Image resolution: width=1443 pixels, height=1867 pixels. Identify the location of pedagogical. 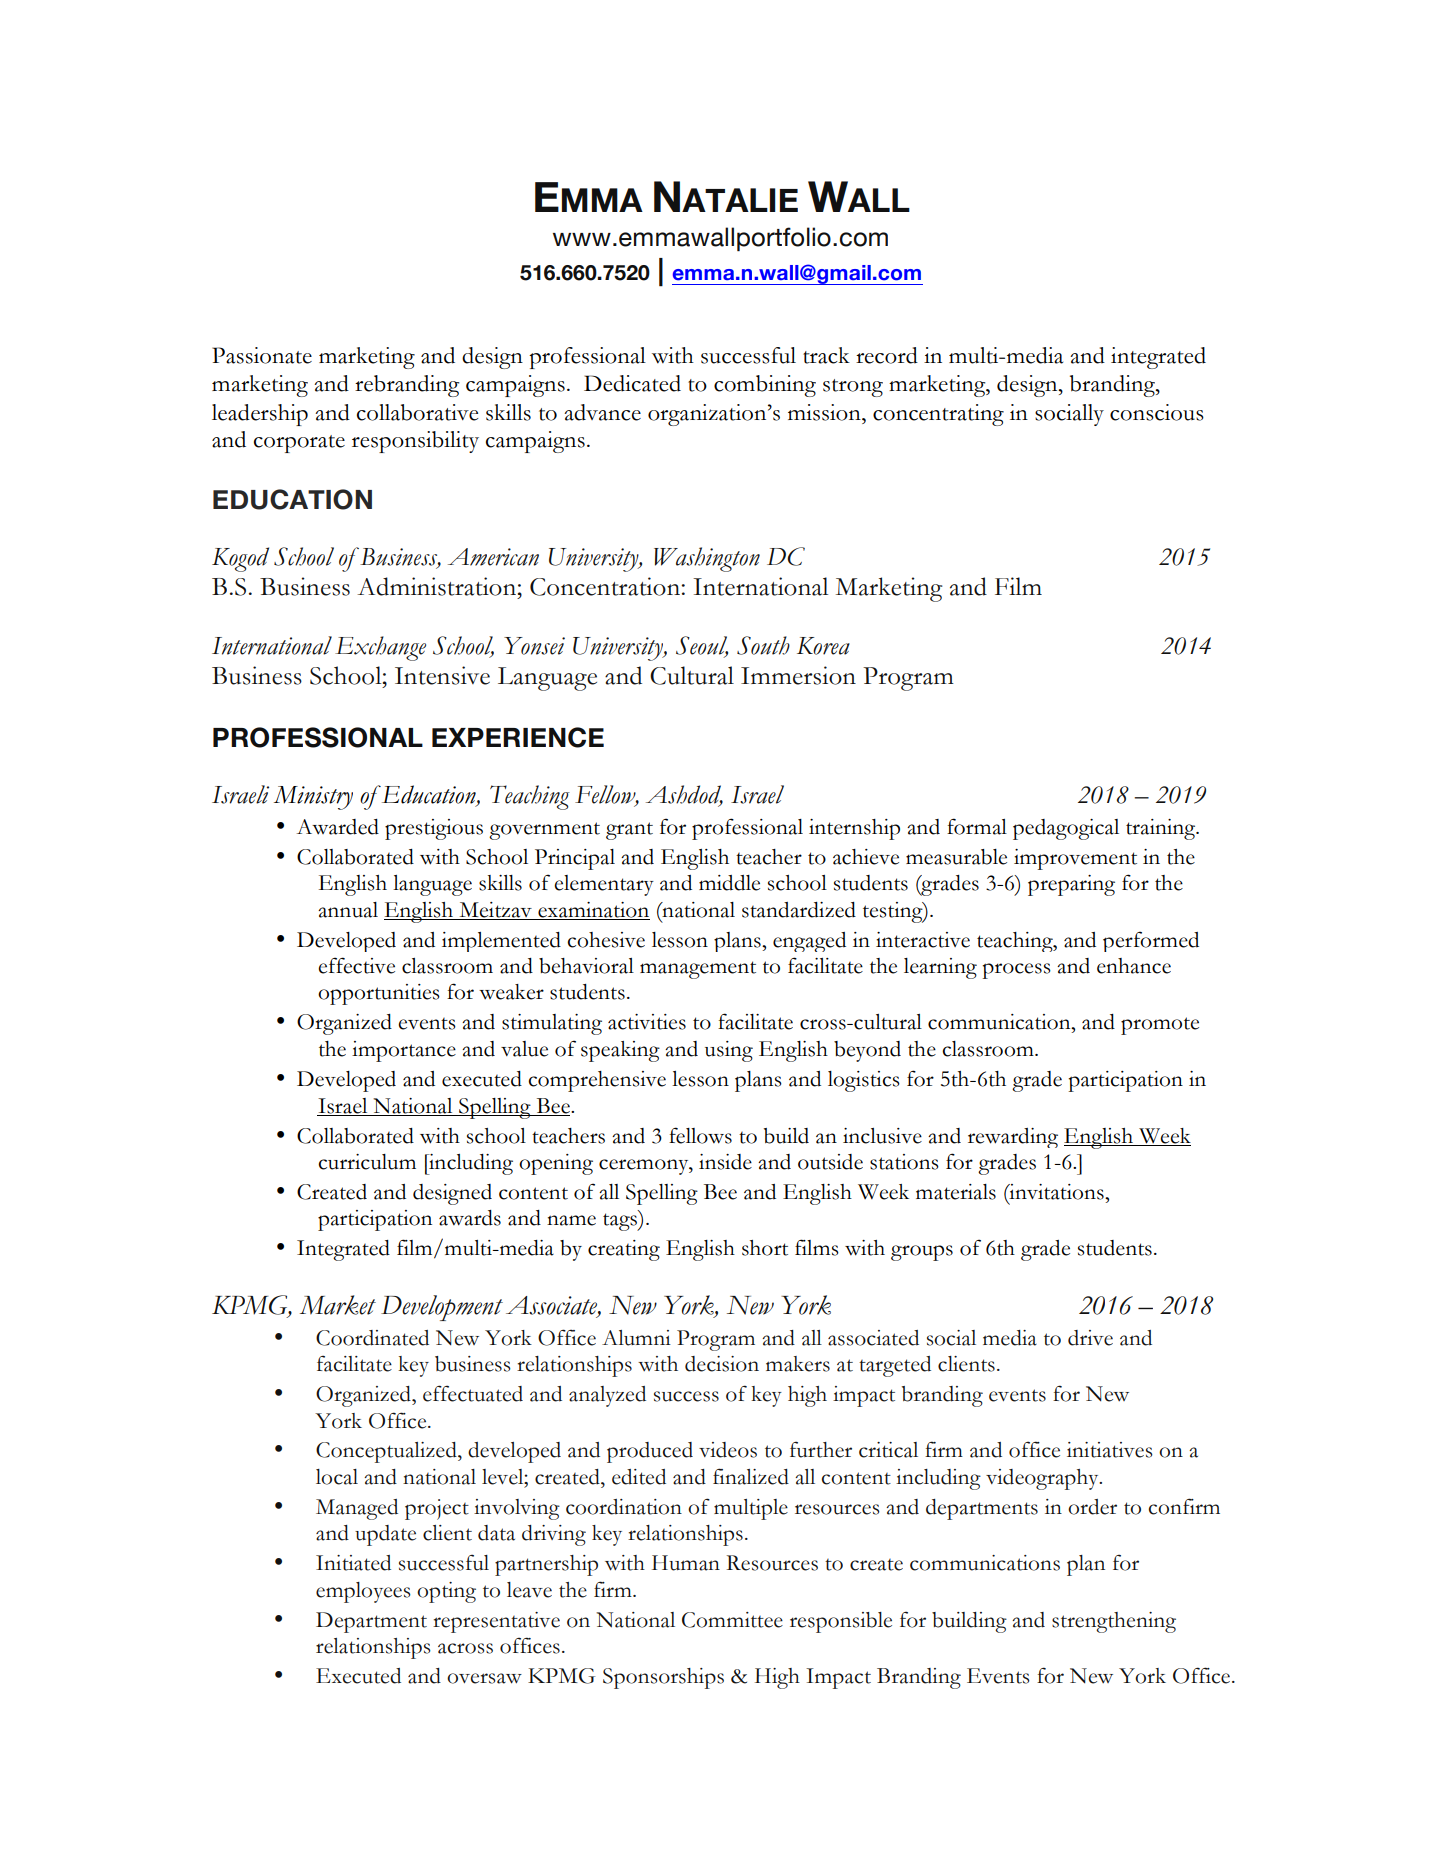
(1066, 829).
